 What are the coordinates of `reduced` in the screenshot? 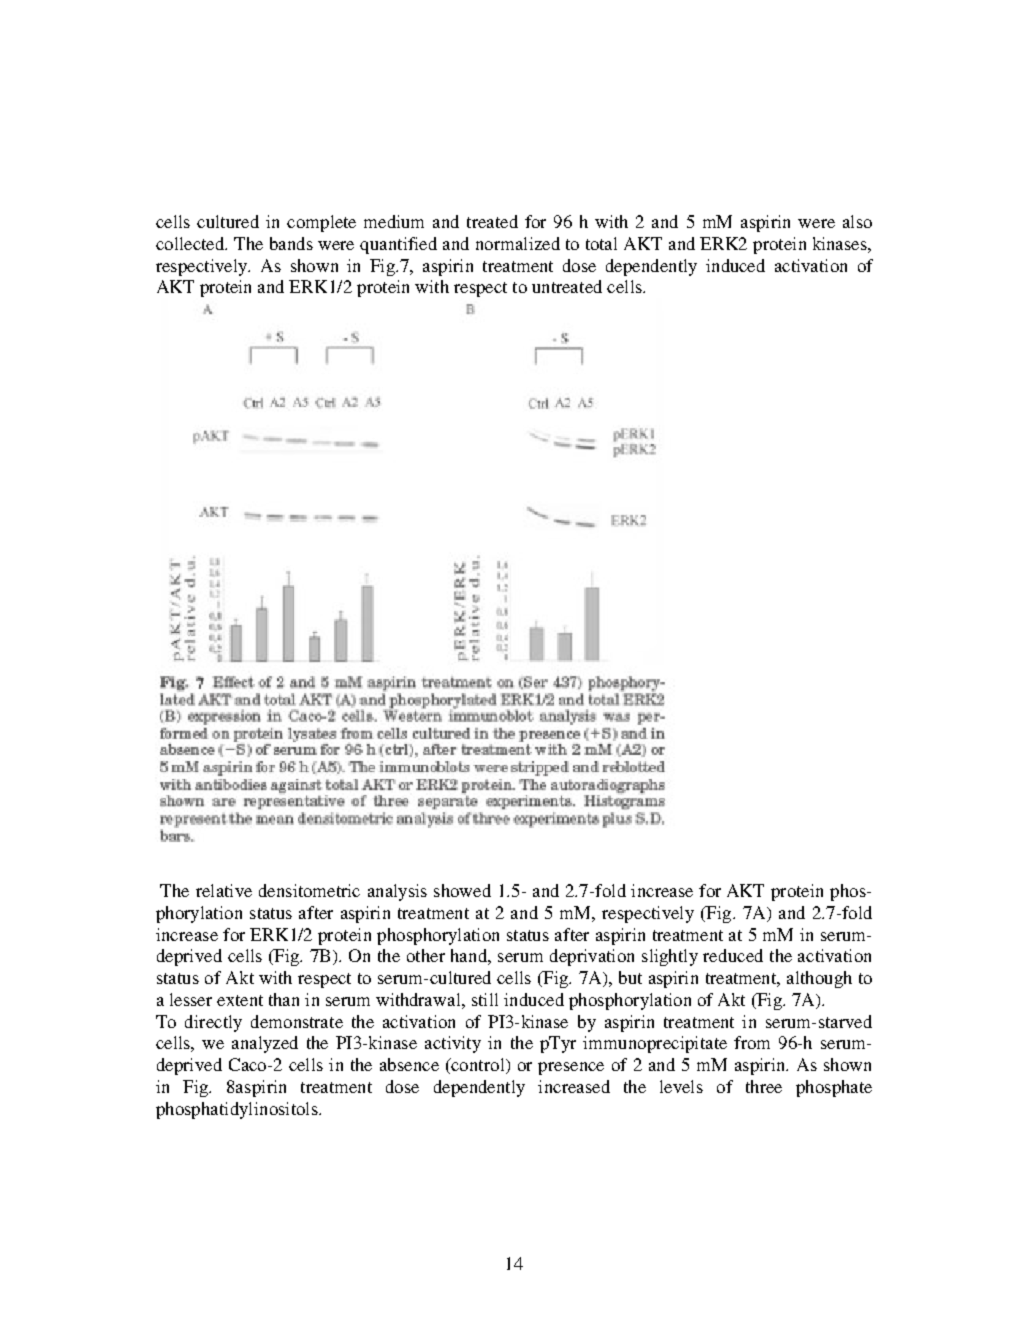 It's located at (733, 955).
